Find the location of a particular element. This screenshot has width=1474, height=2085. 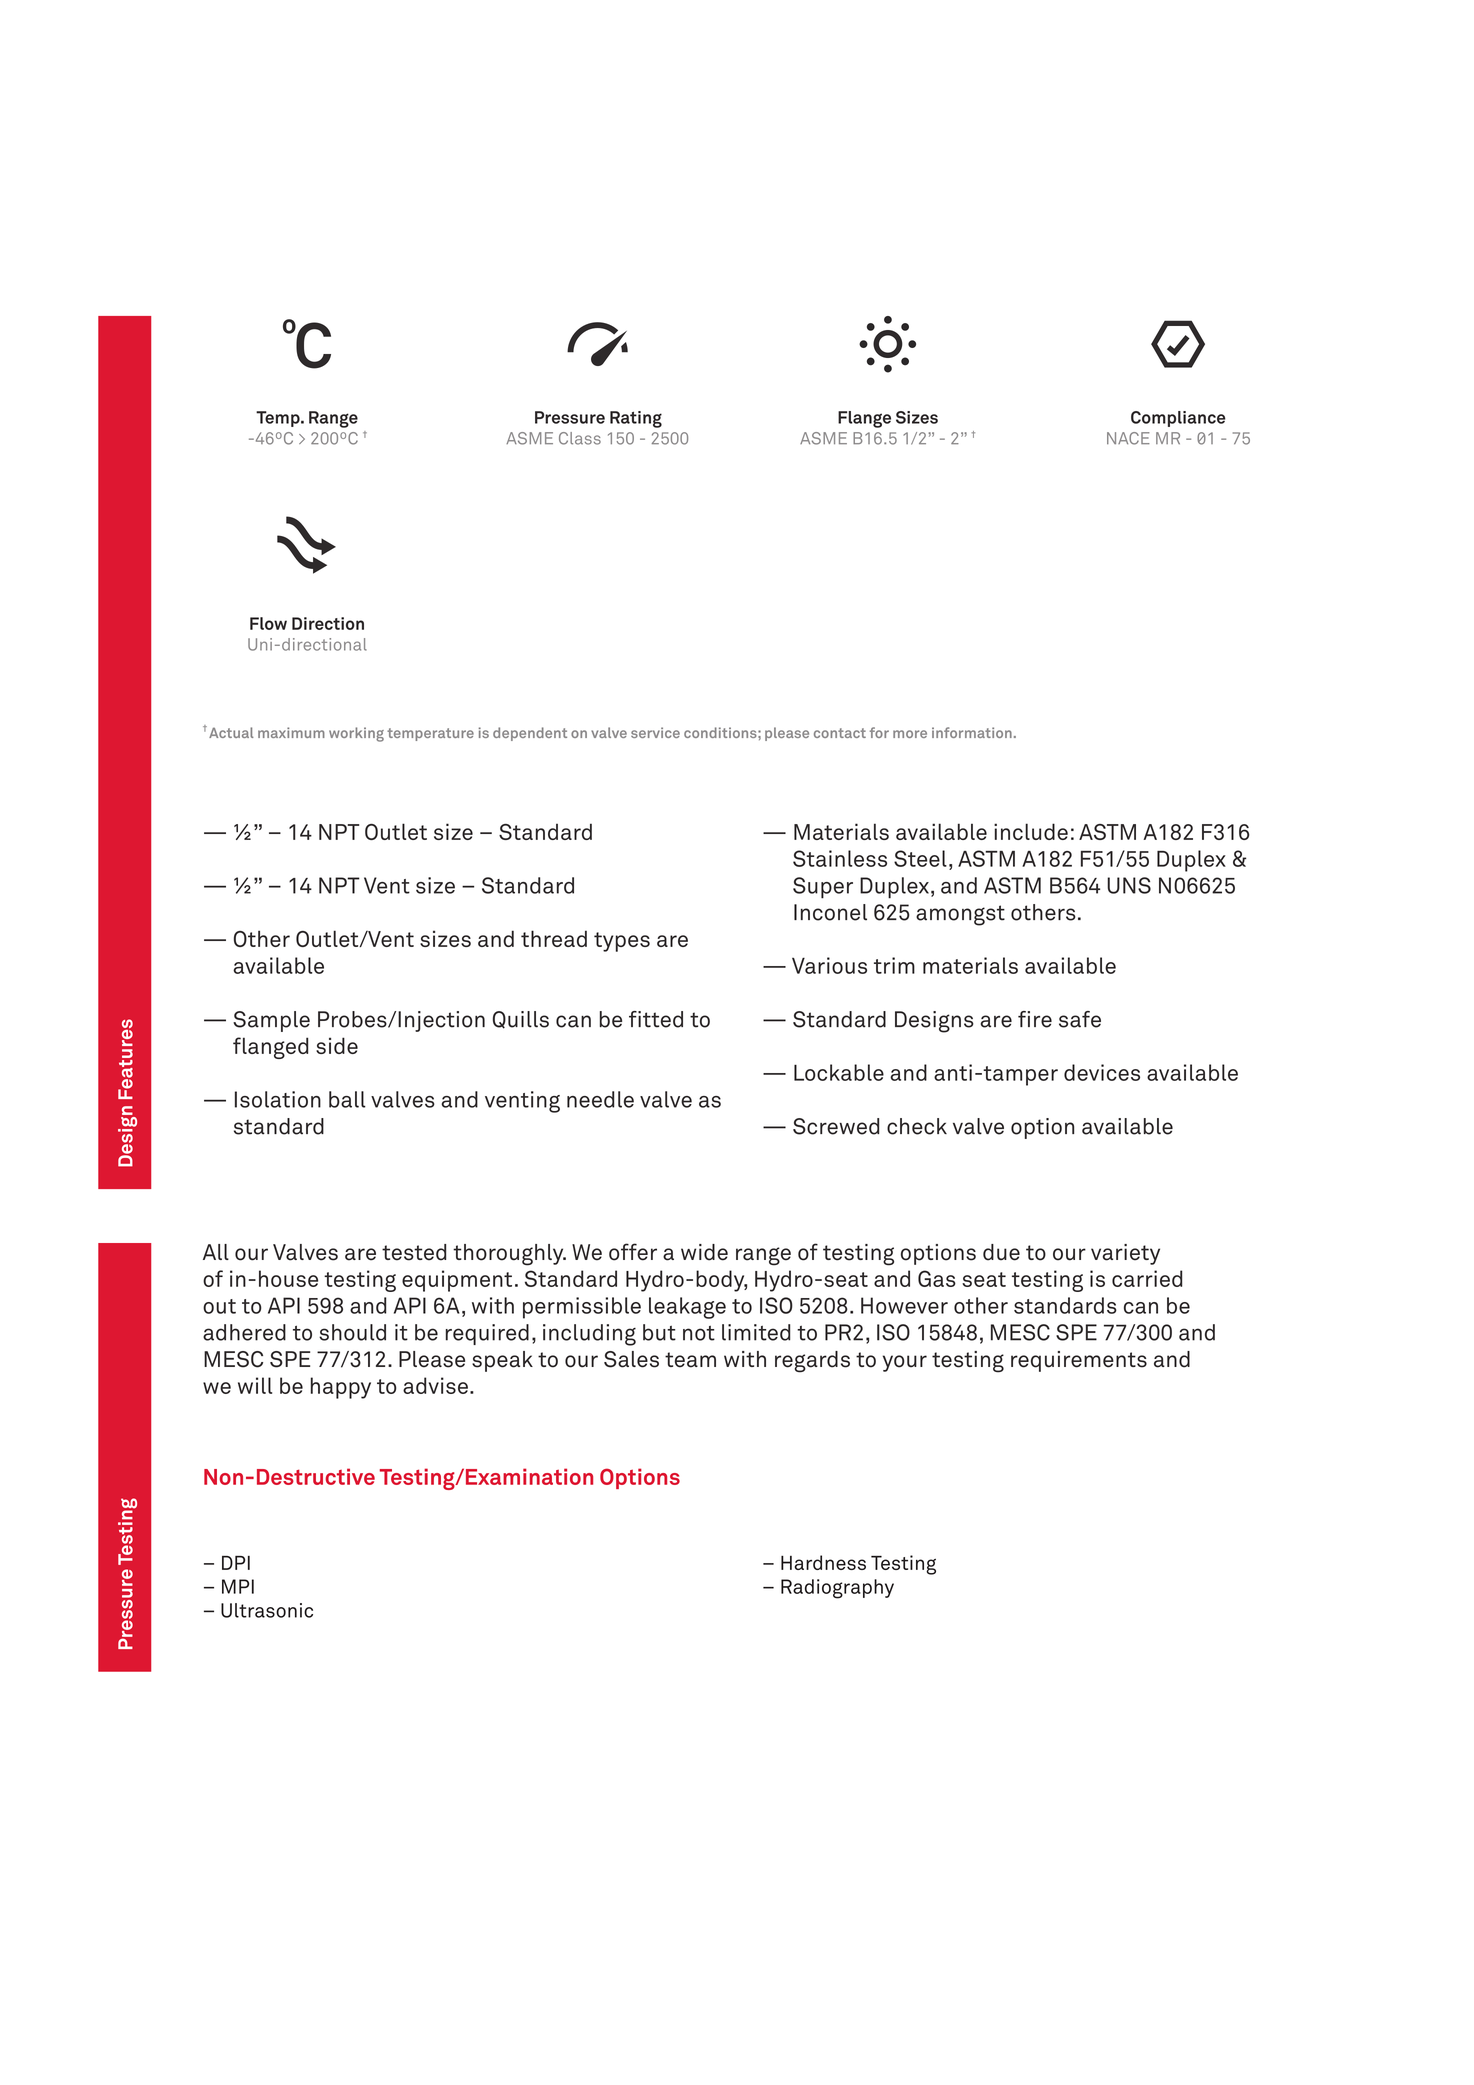

Hardness is located at coordinates (823, 1562).
